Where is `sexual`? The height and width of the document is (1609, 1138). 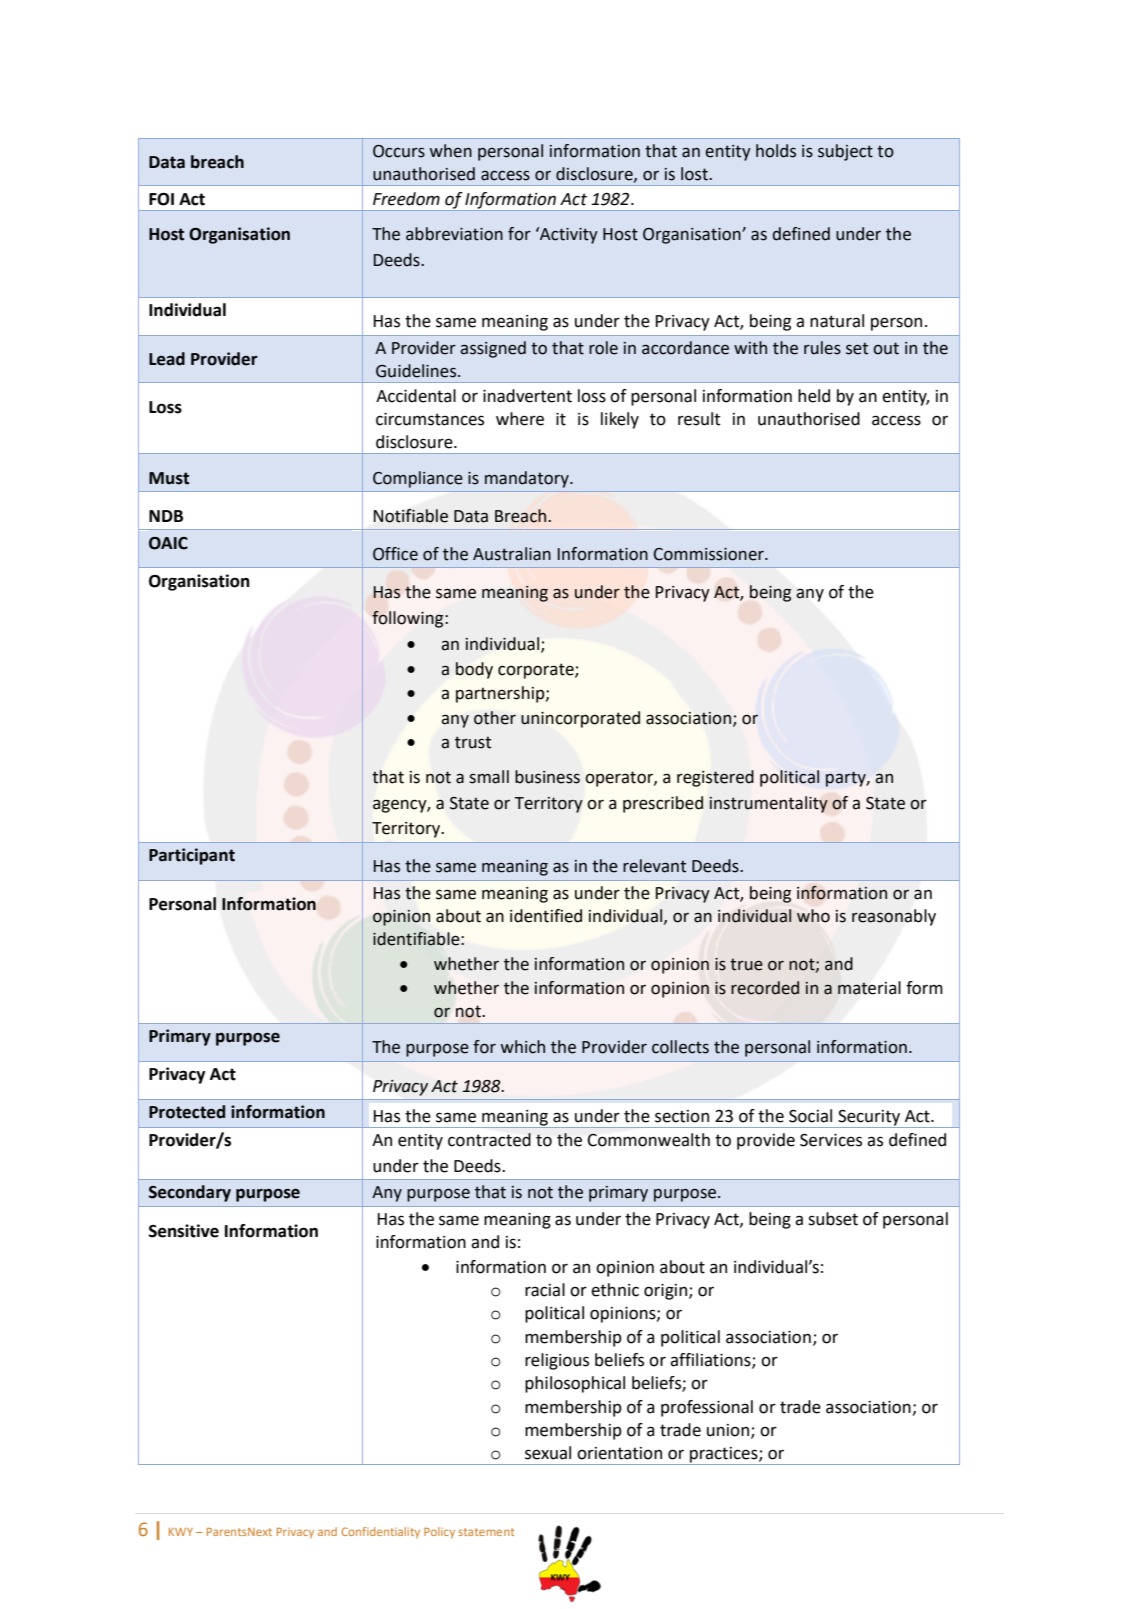 sexual is located at coordinates (548, 1453).
